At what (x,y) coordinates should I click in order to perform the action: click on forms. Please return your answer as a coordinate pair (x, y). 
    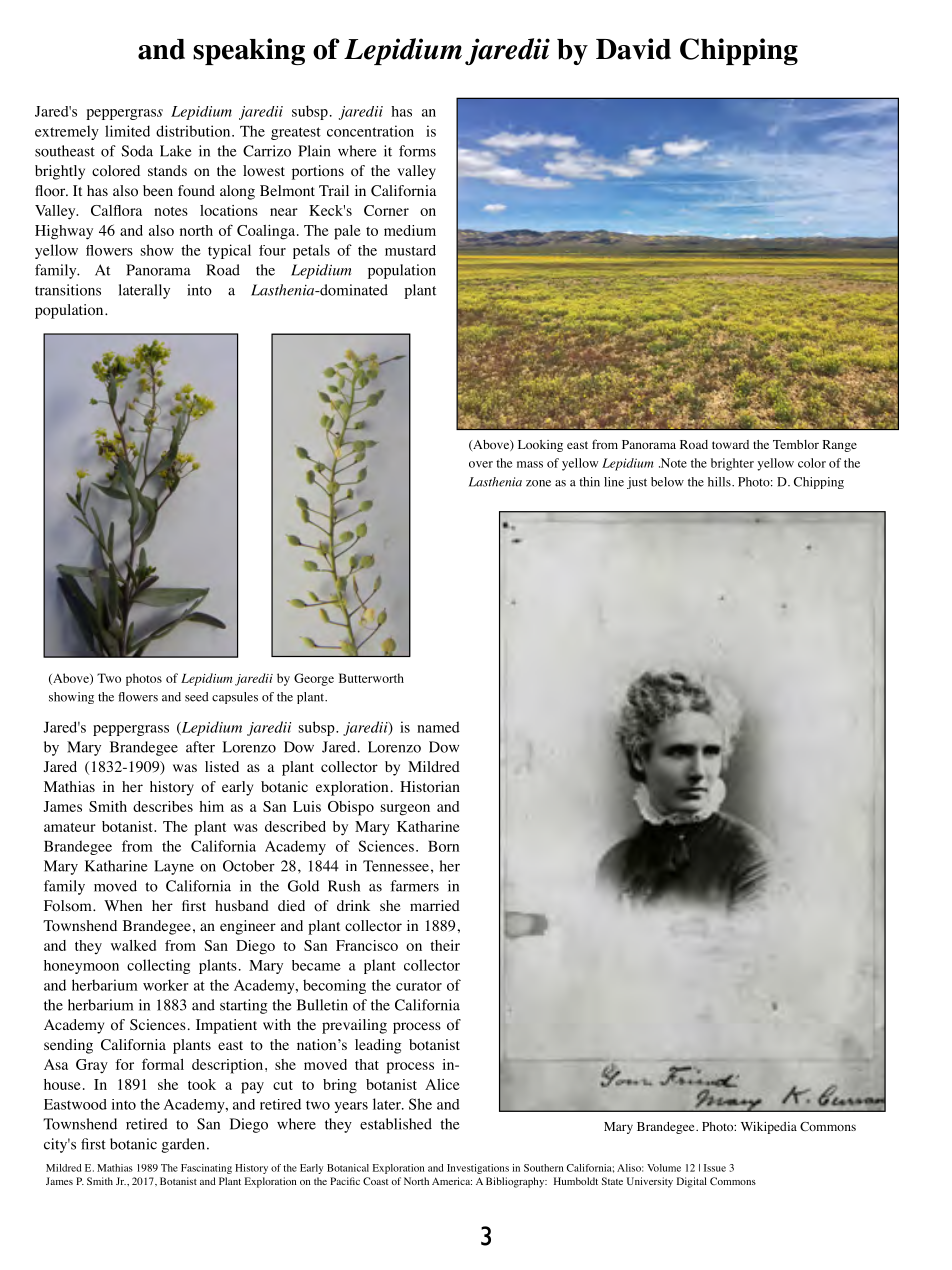
    Looking at the image, I should click on (417, 151).
